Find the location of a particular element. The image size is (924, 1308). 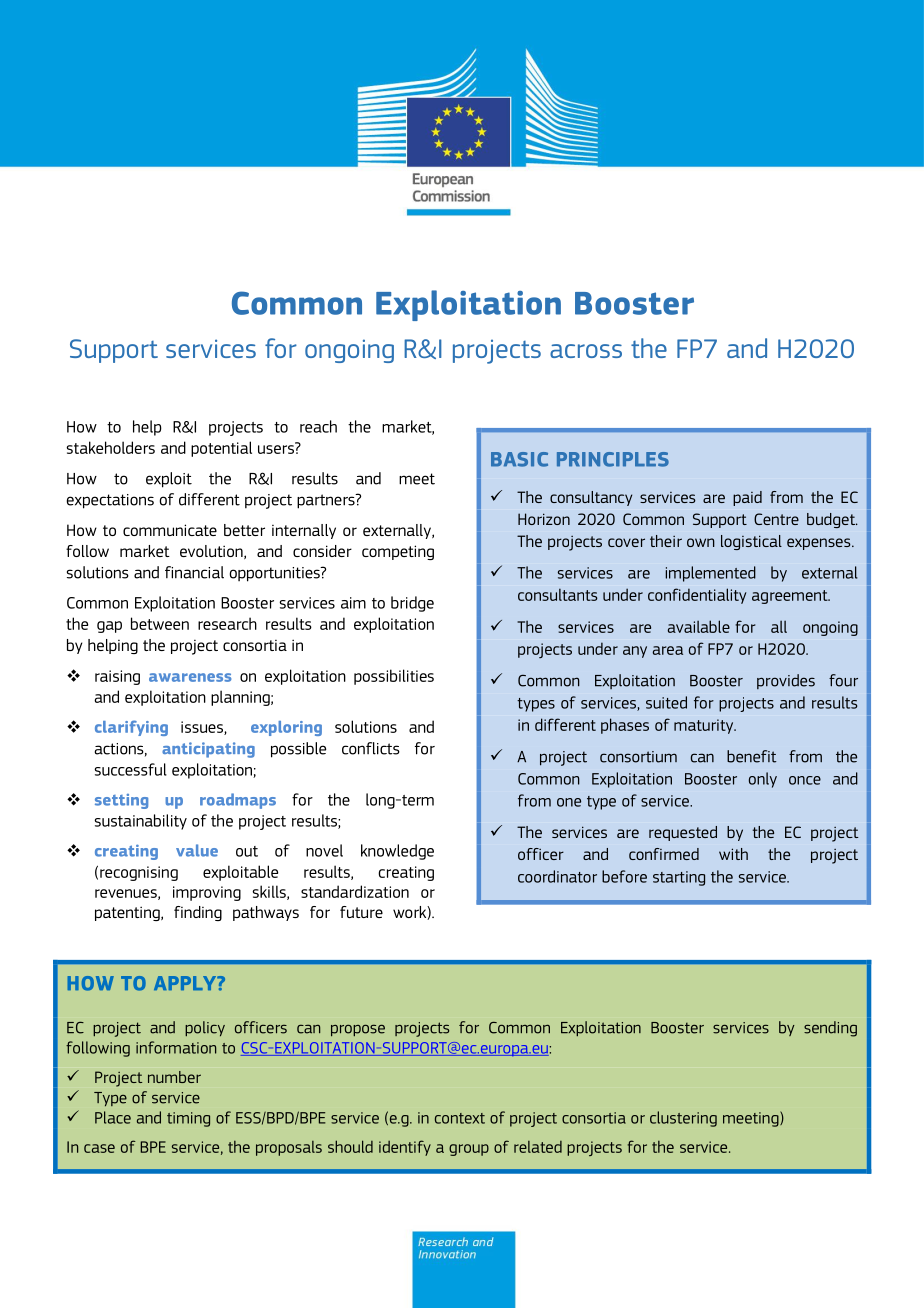

timing is located at coordinates (188, 1119).
